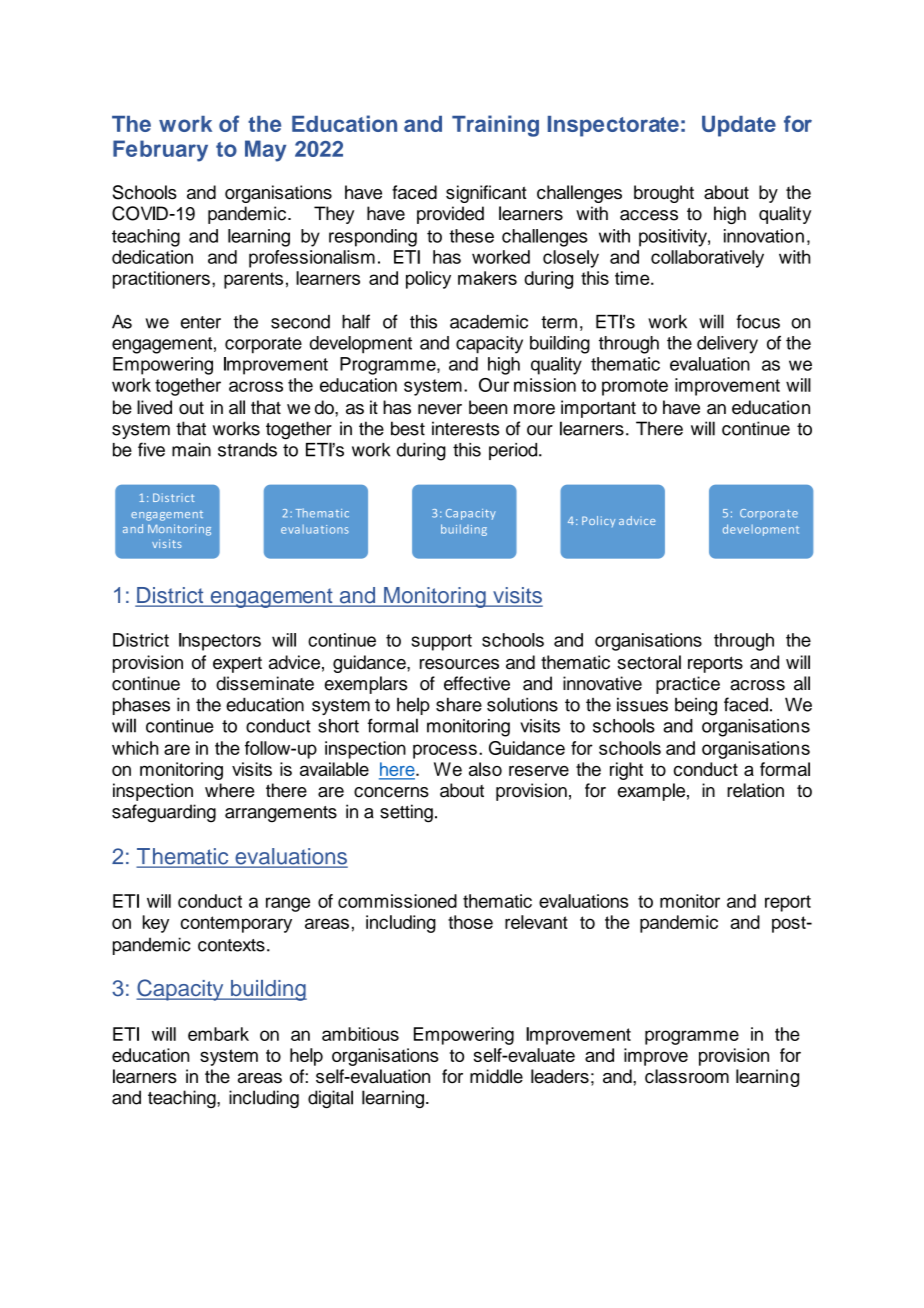 Image resolution: width=924 pixels, height=1308 pixels. I want to click on expert, so click(237, 665).
